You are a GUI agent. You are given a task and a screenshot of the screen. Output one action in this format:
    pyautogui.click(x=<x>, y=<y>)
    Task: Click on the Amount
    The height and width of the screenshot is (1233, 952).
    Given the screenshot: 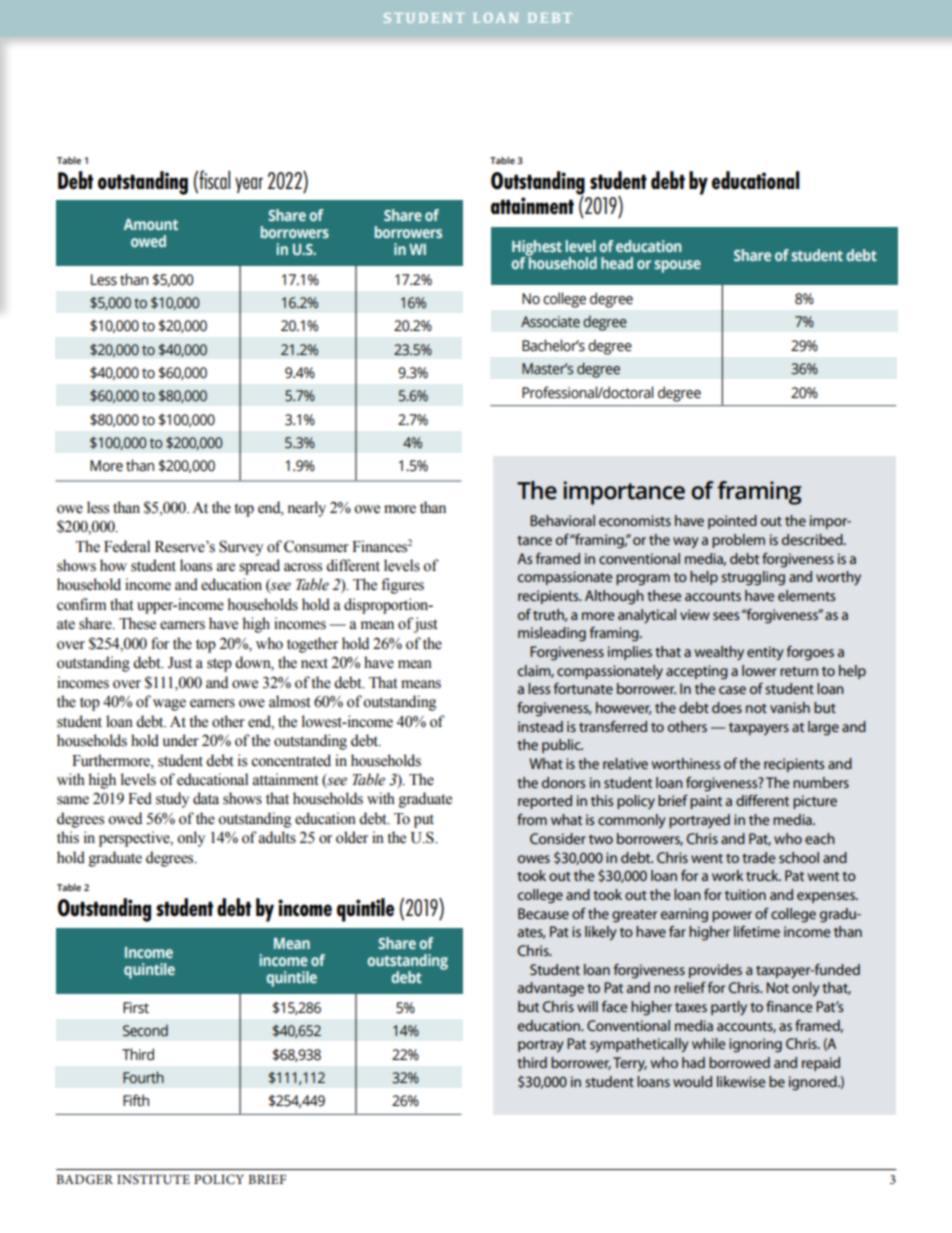 What is the action you would take?
    pyautogui.click(x=151, y=224)
